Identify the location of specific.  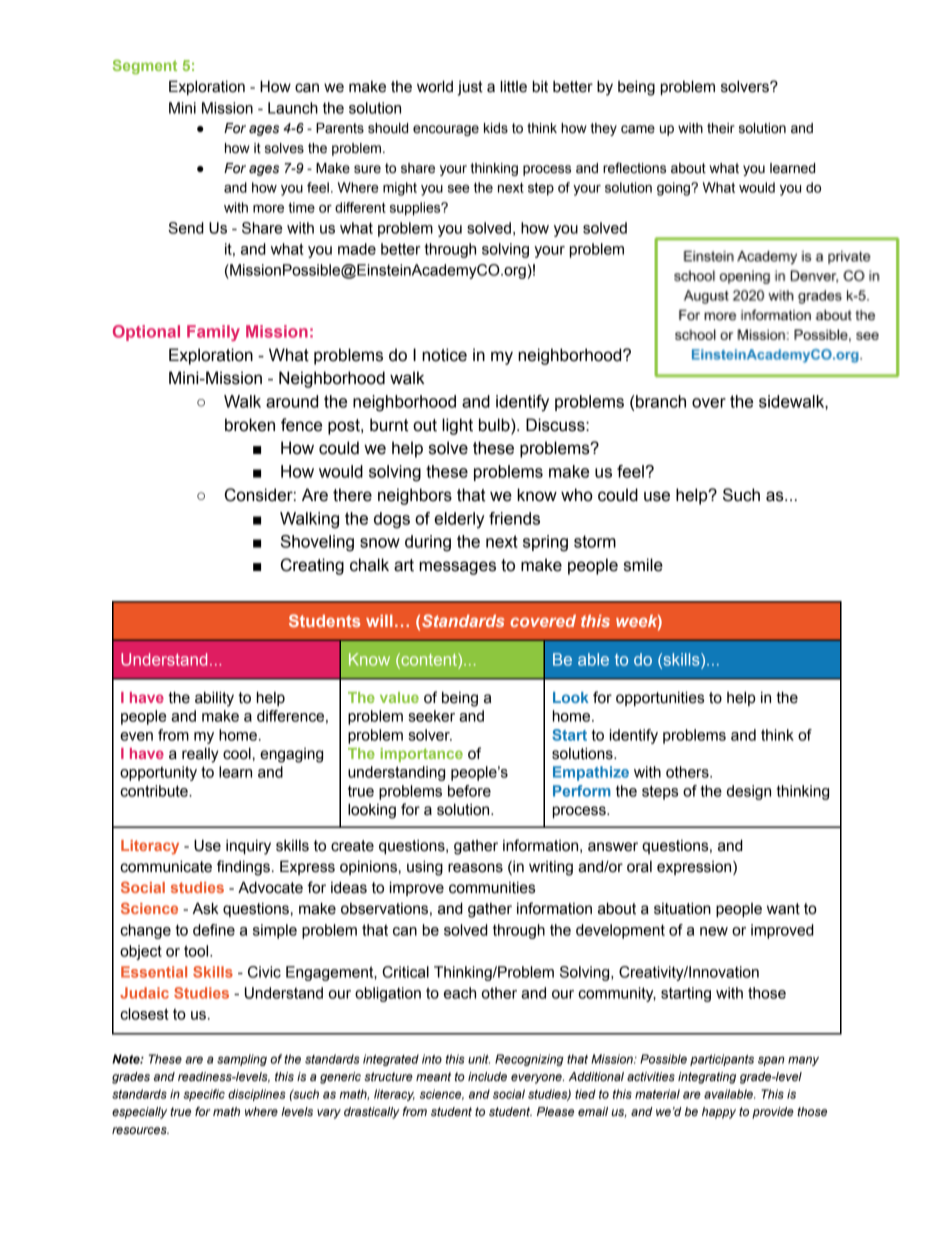
(204, 1095).
